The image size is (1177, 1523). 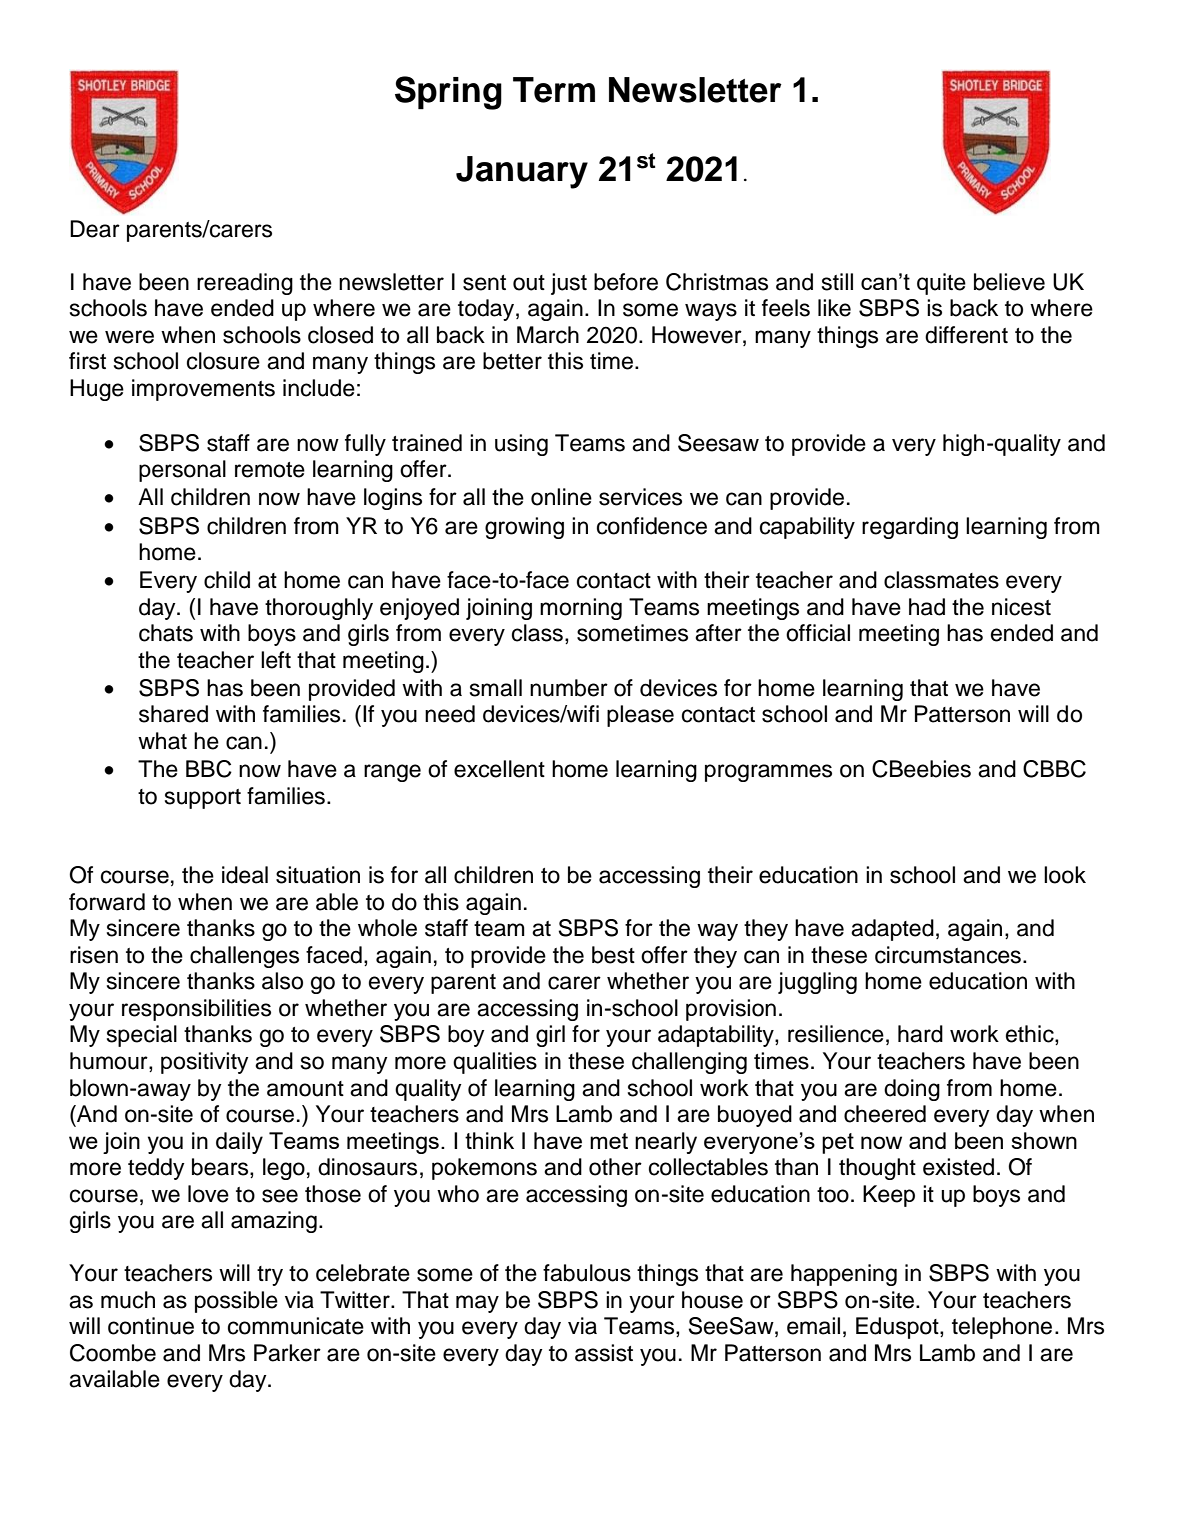 What do you see at coordinates (173, 714) in the screenshot?
I see `shared` at bounding box center [173, 714].
